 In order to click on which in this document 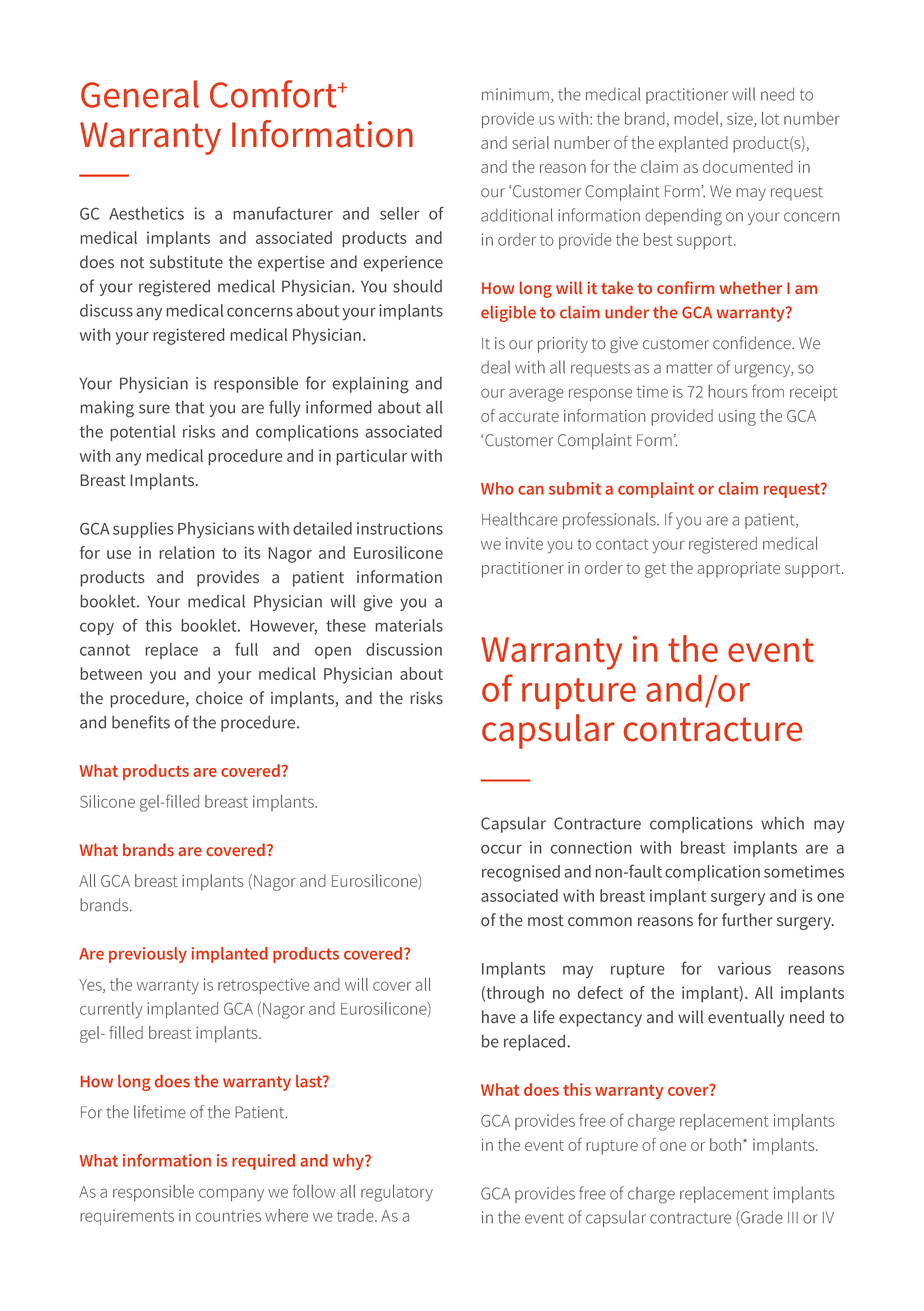, I will do `click(782, 823)`.
